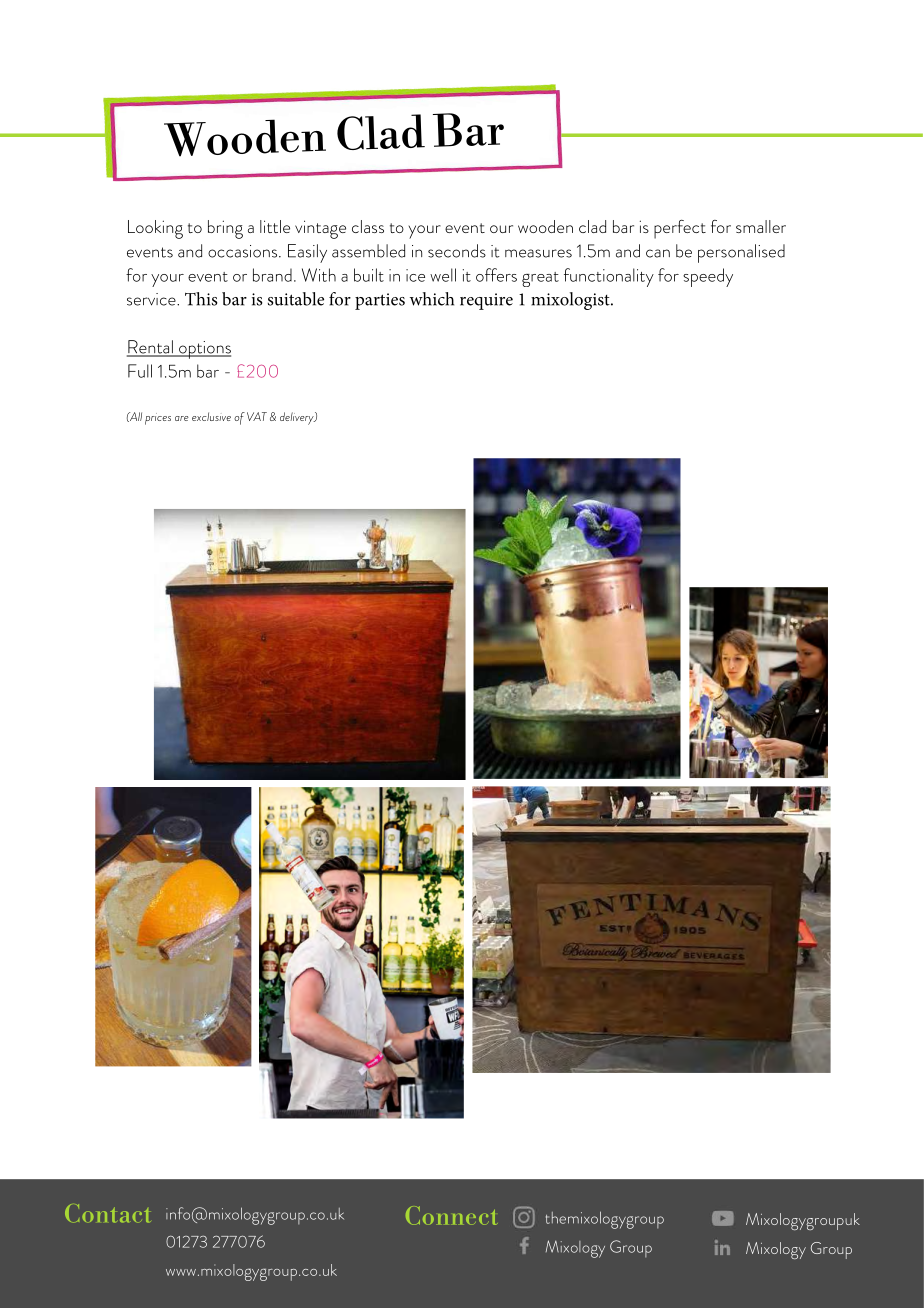  I want to click on mixologist, so click(571, 301).
